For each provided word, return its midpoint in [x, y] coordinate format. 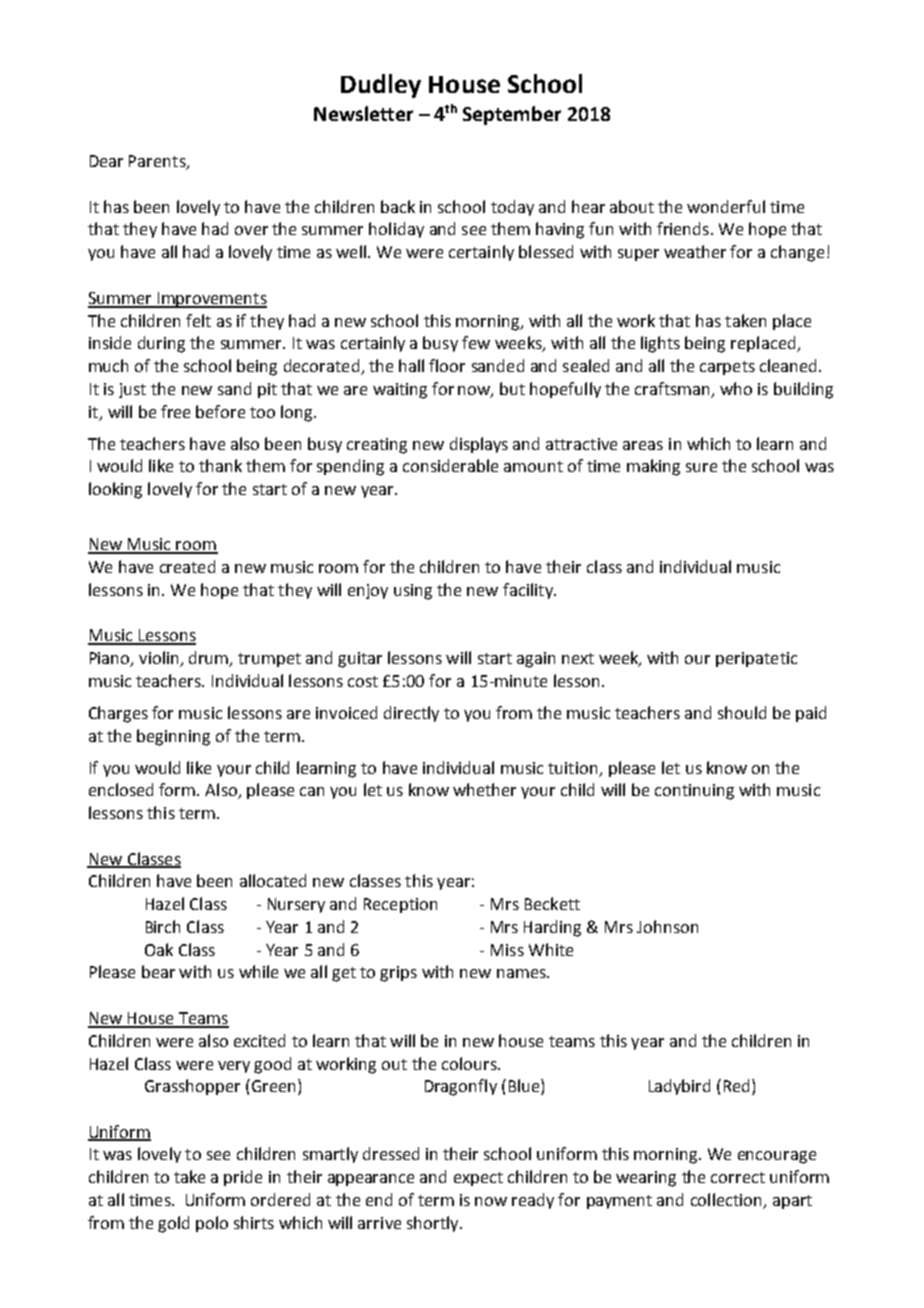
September [512, 115]
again [536, 660]
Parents [158, 162]
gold [173, 1224]
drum [210, 659]
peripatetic [756, 659]
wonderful [726, 206]
